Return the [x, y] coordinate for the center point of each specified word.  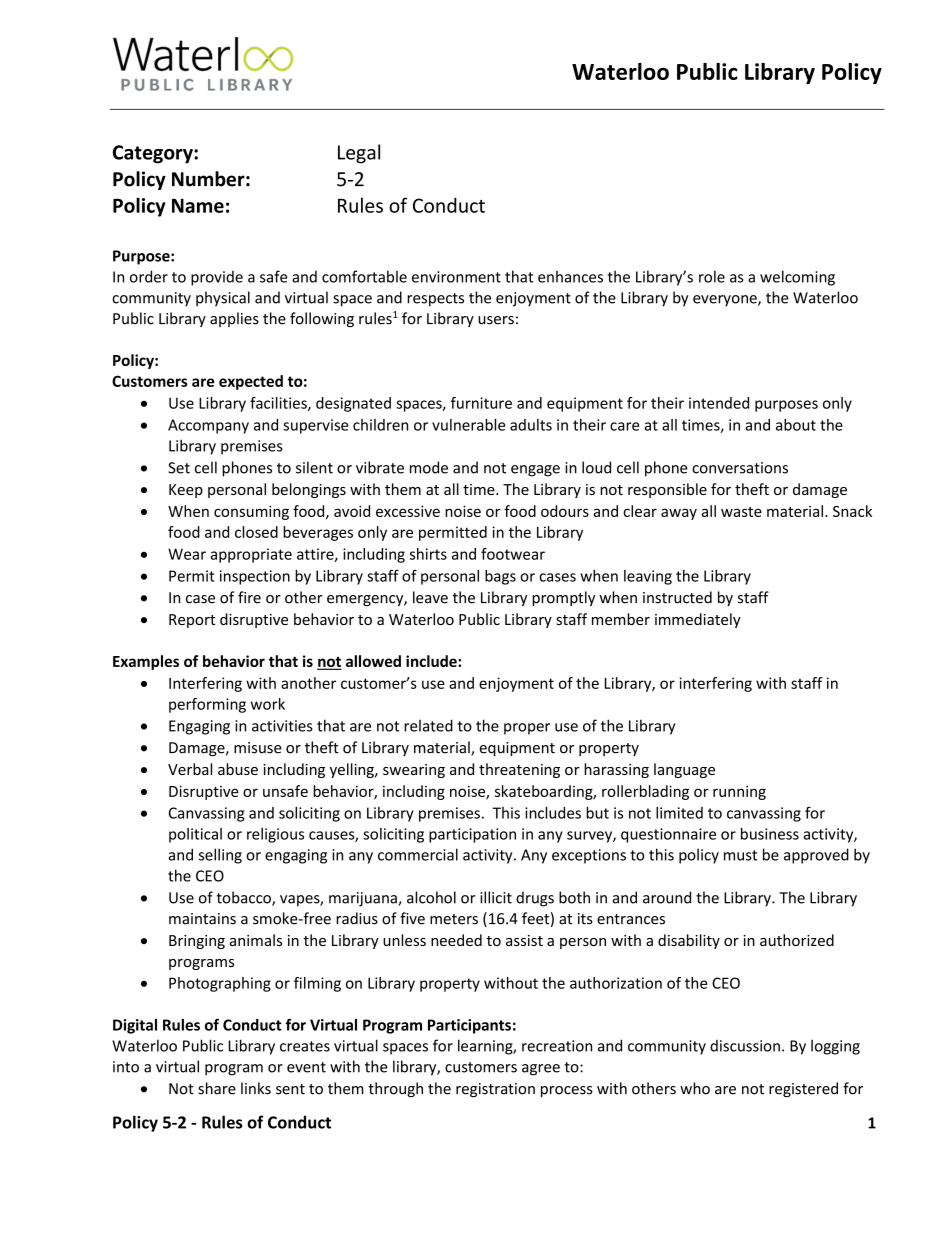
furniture [481, 403]
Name [198, 205]
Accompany [208, 426]
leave [430, 597]
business [770, 834]
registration [495, 1090]
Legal [359, 154]
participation [472, 835]
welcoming [797, 278]
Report [192, 621]
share [217, 1088]
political [195, 835]
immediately [698, 620]
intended [719, 403]
